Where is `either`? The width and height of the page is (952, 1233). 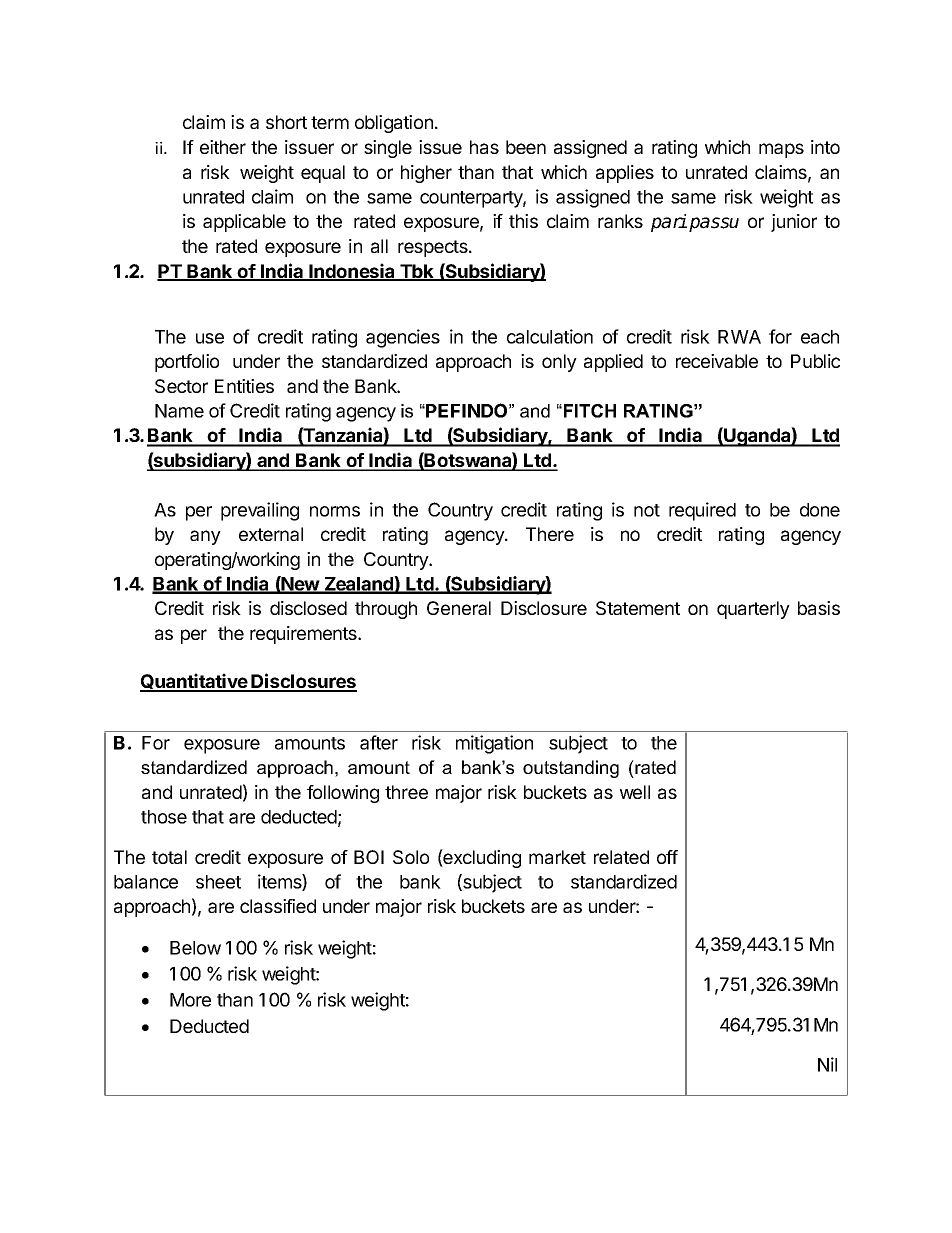 either is located at coordinates (223, 147).
